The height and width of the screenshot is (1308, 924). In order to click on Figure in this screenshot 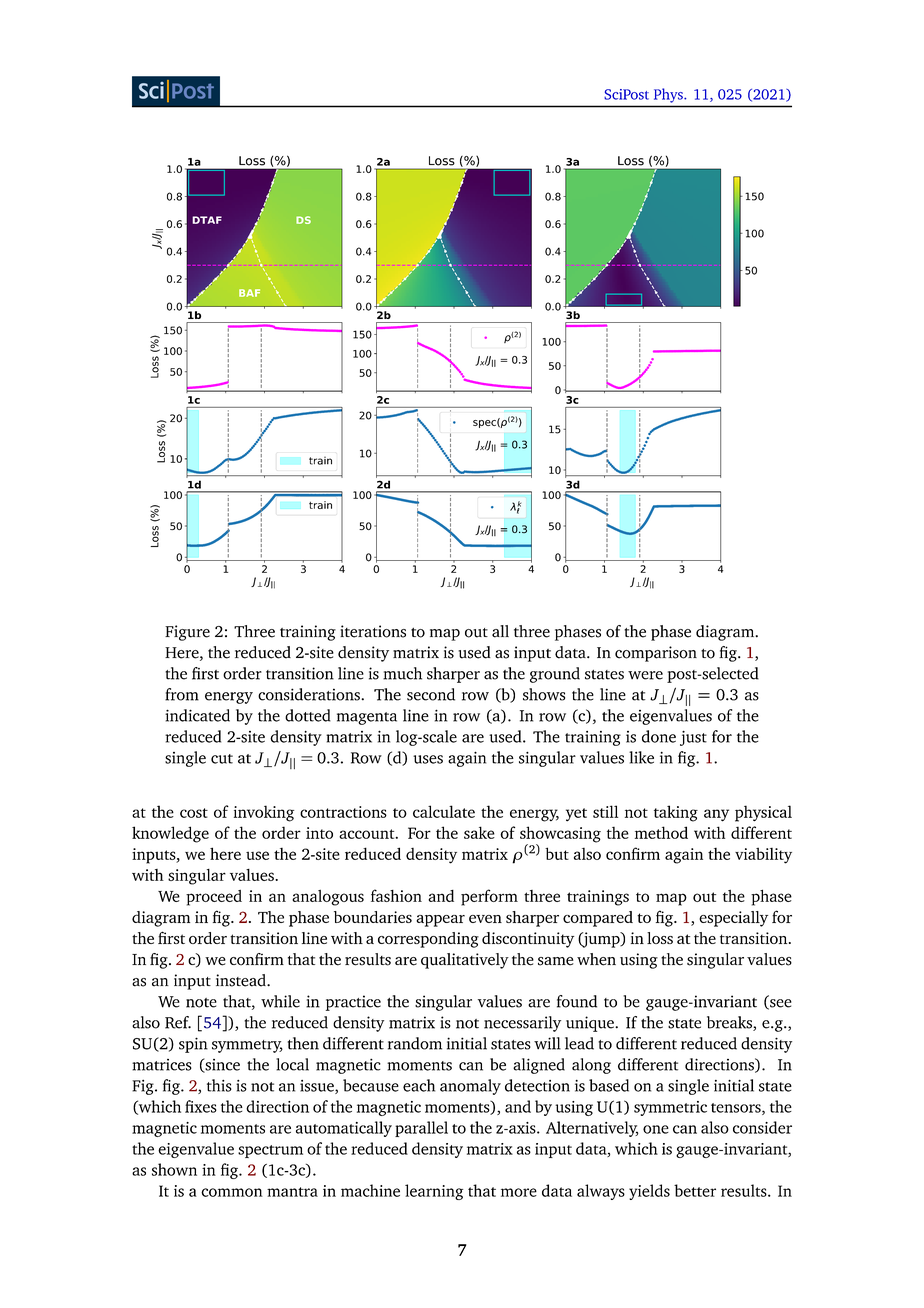, I will do `click(187, 633)`.
